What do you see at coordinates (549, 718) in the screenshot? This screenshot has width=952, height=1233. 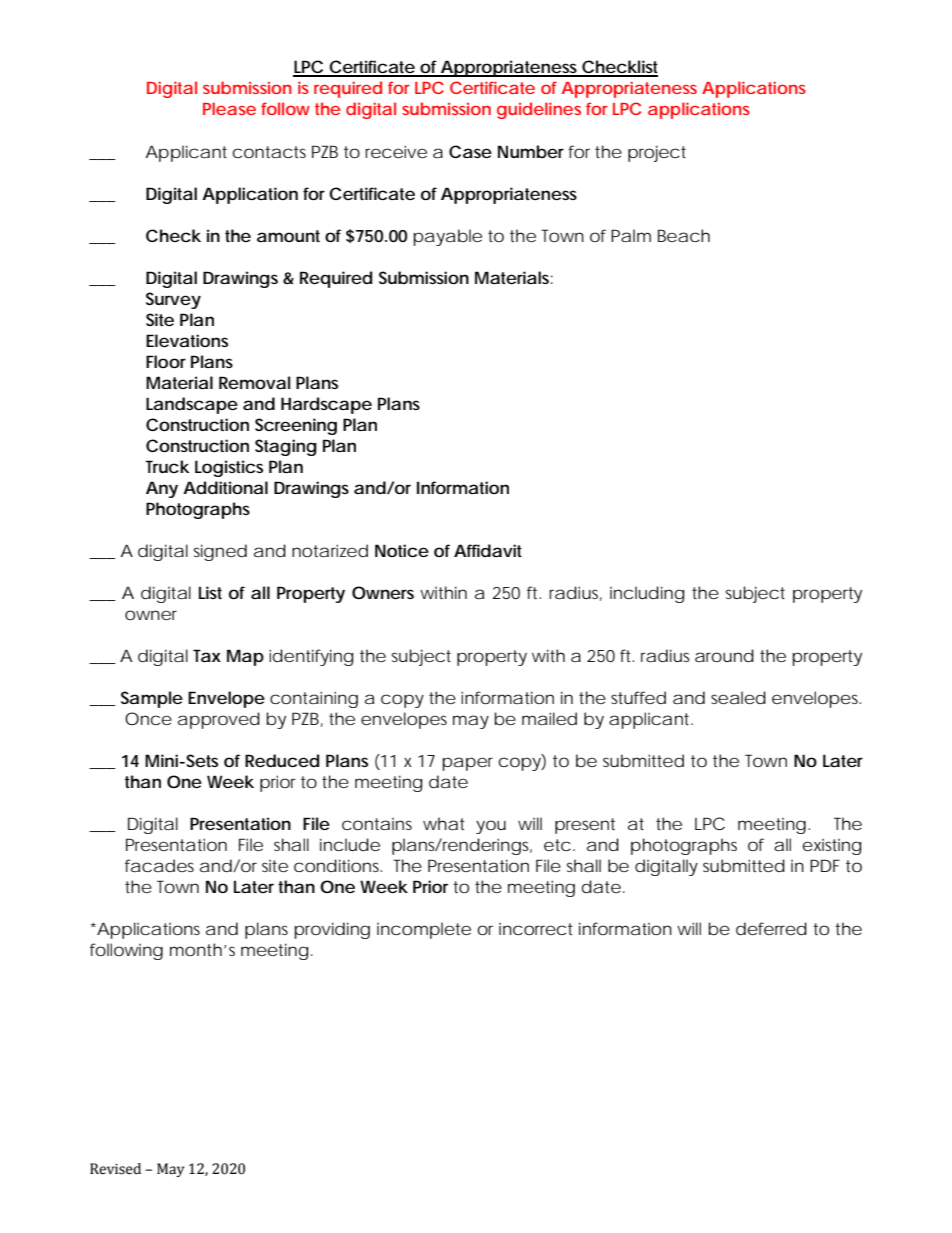 I see `mailed` at bounding box center [549, 718].
